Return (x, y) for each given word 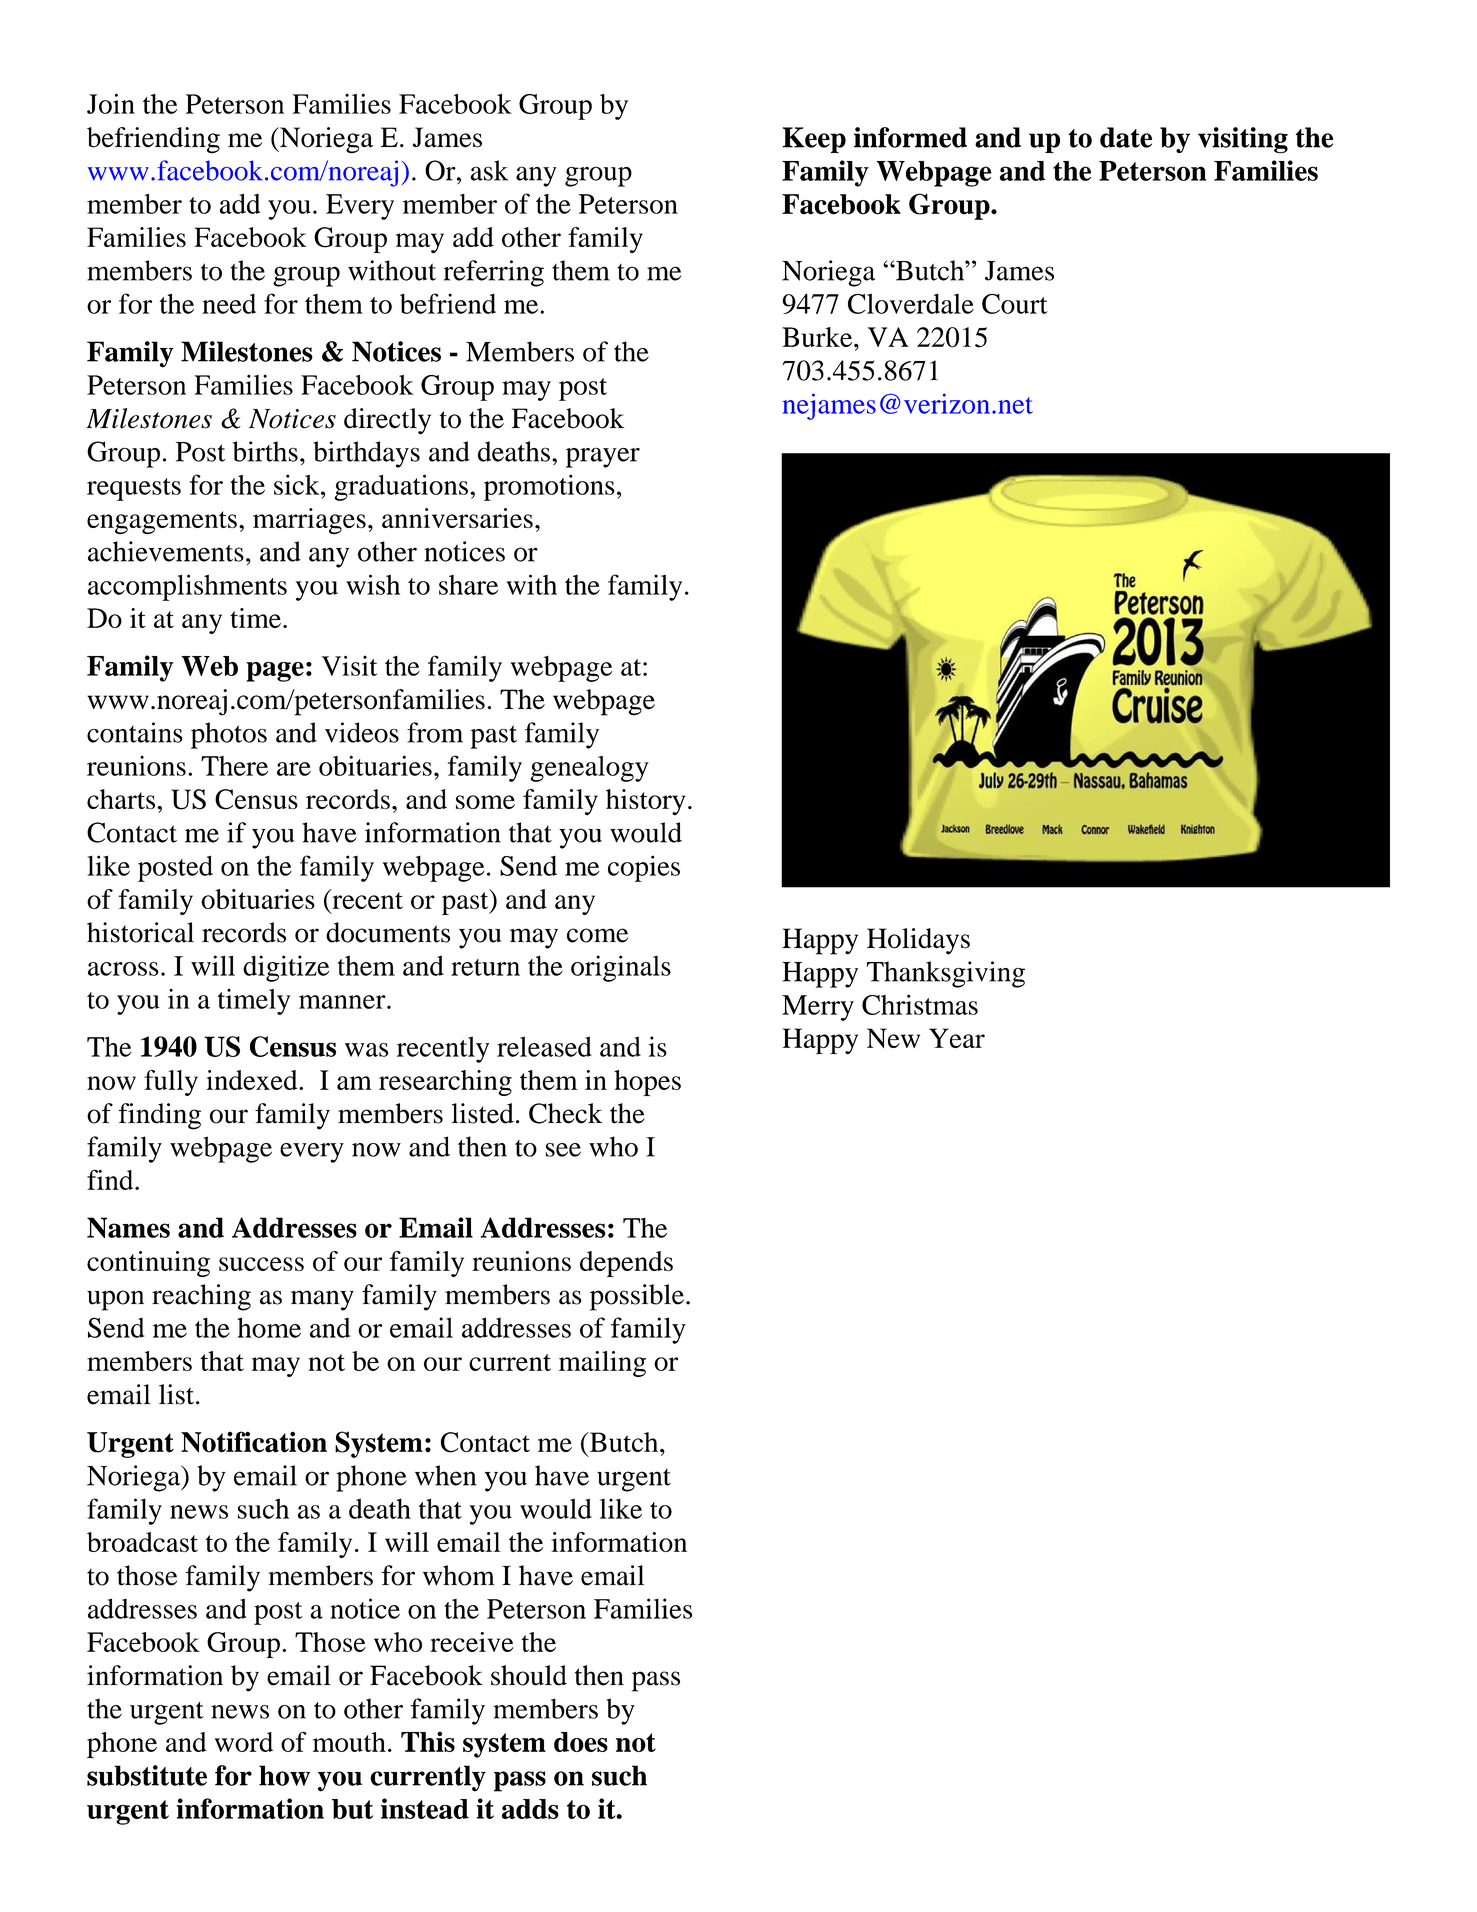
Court (1015, 304)
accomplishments (187, 587)
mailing (602, 1364)
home (269, 1327)
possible (637, 1297)
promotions (549, 487)
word (244, 1742)
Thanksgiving (946, 974)
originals (621, 968)
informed (910, 137)
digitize (286, 968)
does (581, 1742)
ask (489, 170)
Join (111, 103)
